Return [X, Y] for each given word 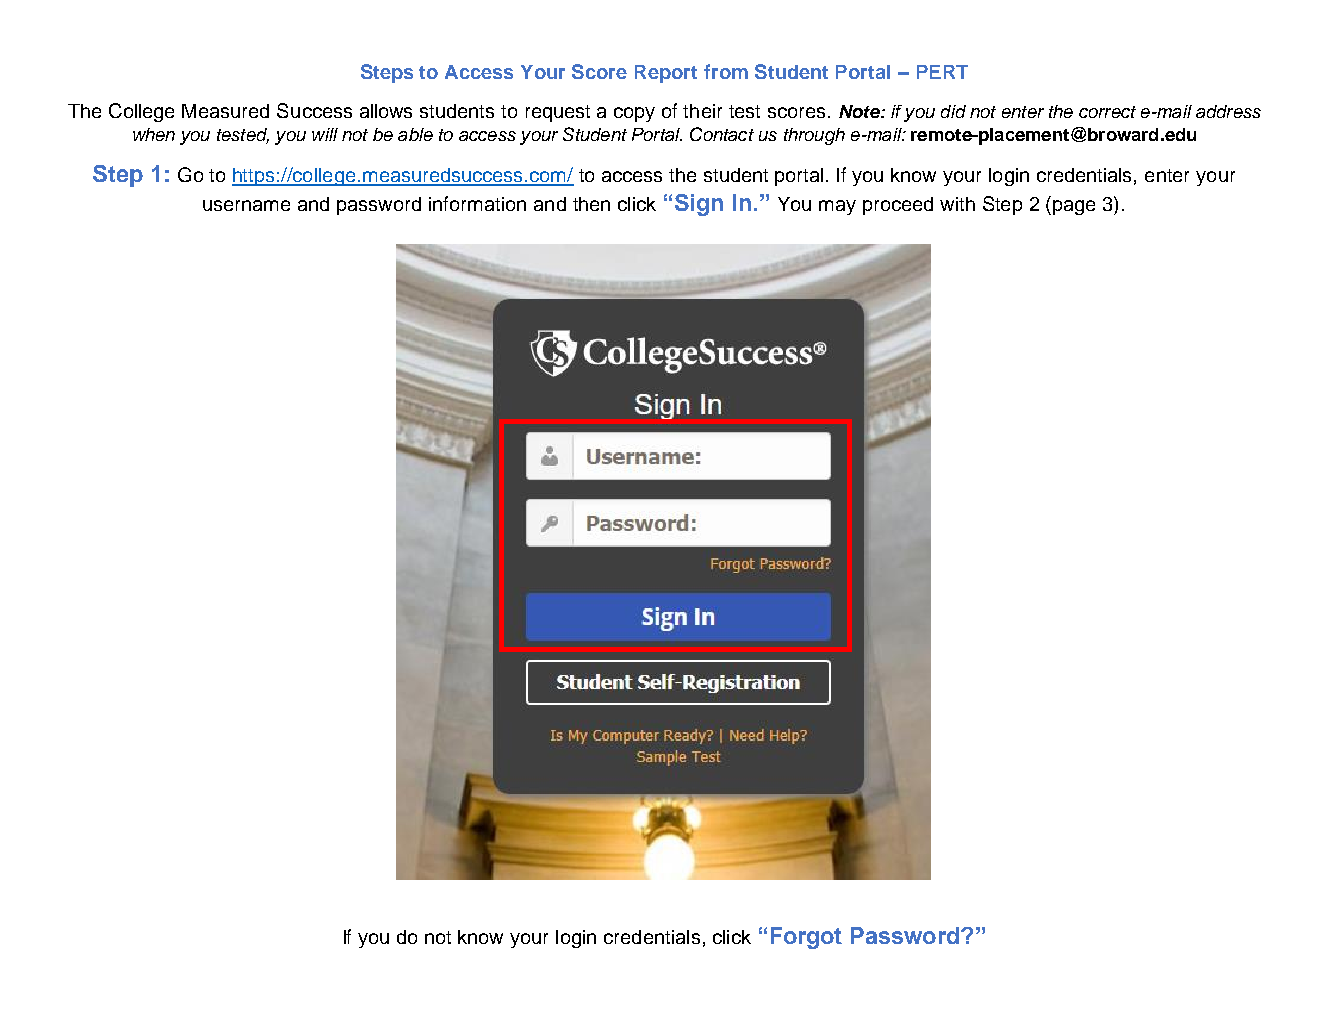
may [837, 207]
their [702, 111]
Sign [699, 205]
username [246, 205]
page [1074, 207]
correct [1107, 112]
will [325, 134]
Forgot [806, 938]
